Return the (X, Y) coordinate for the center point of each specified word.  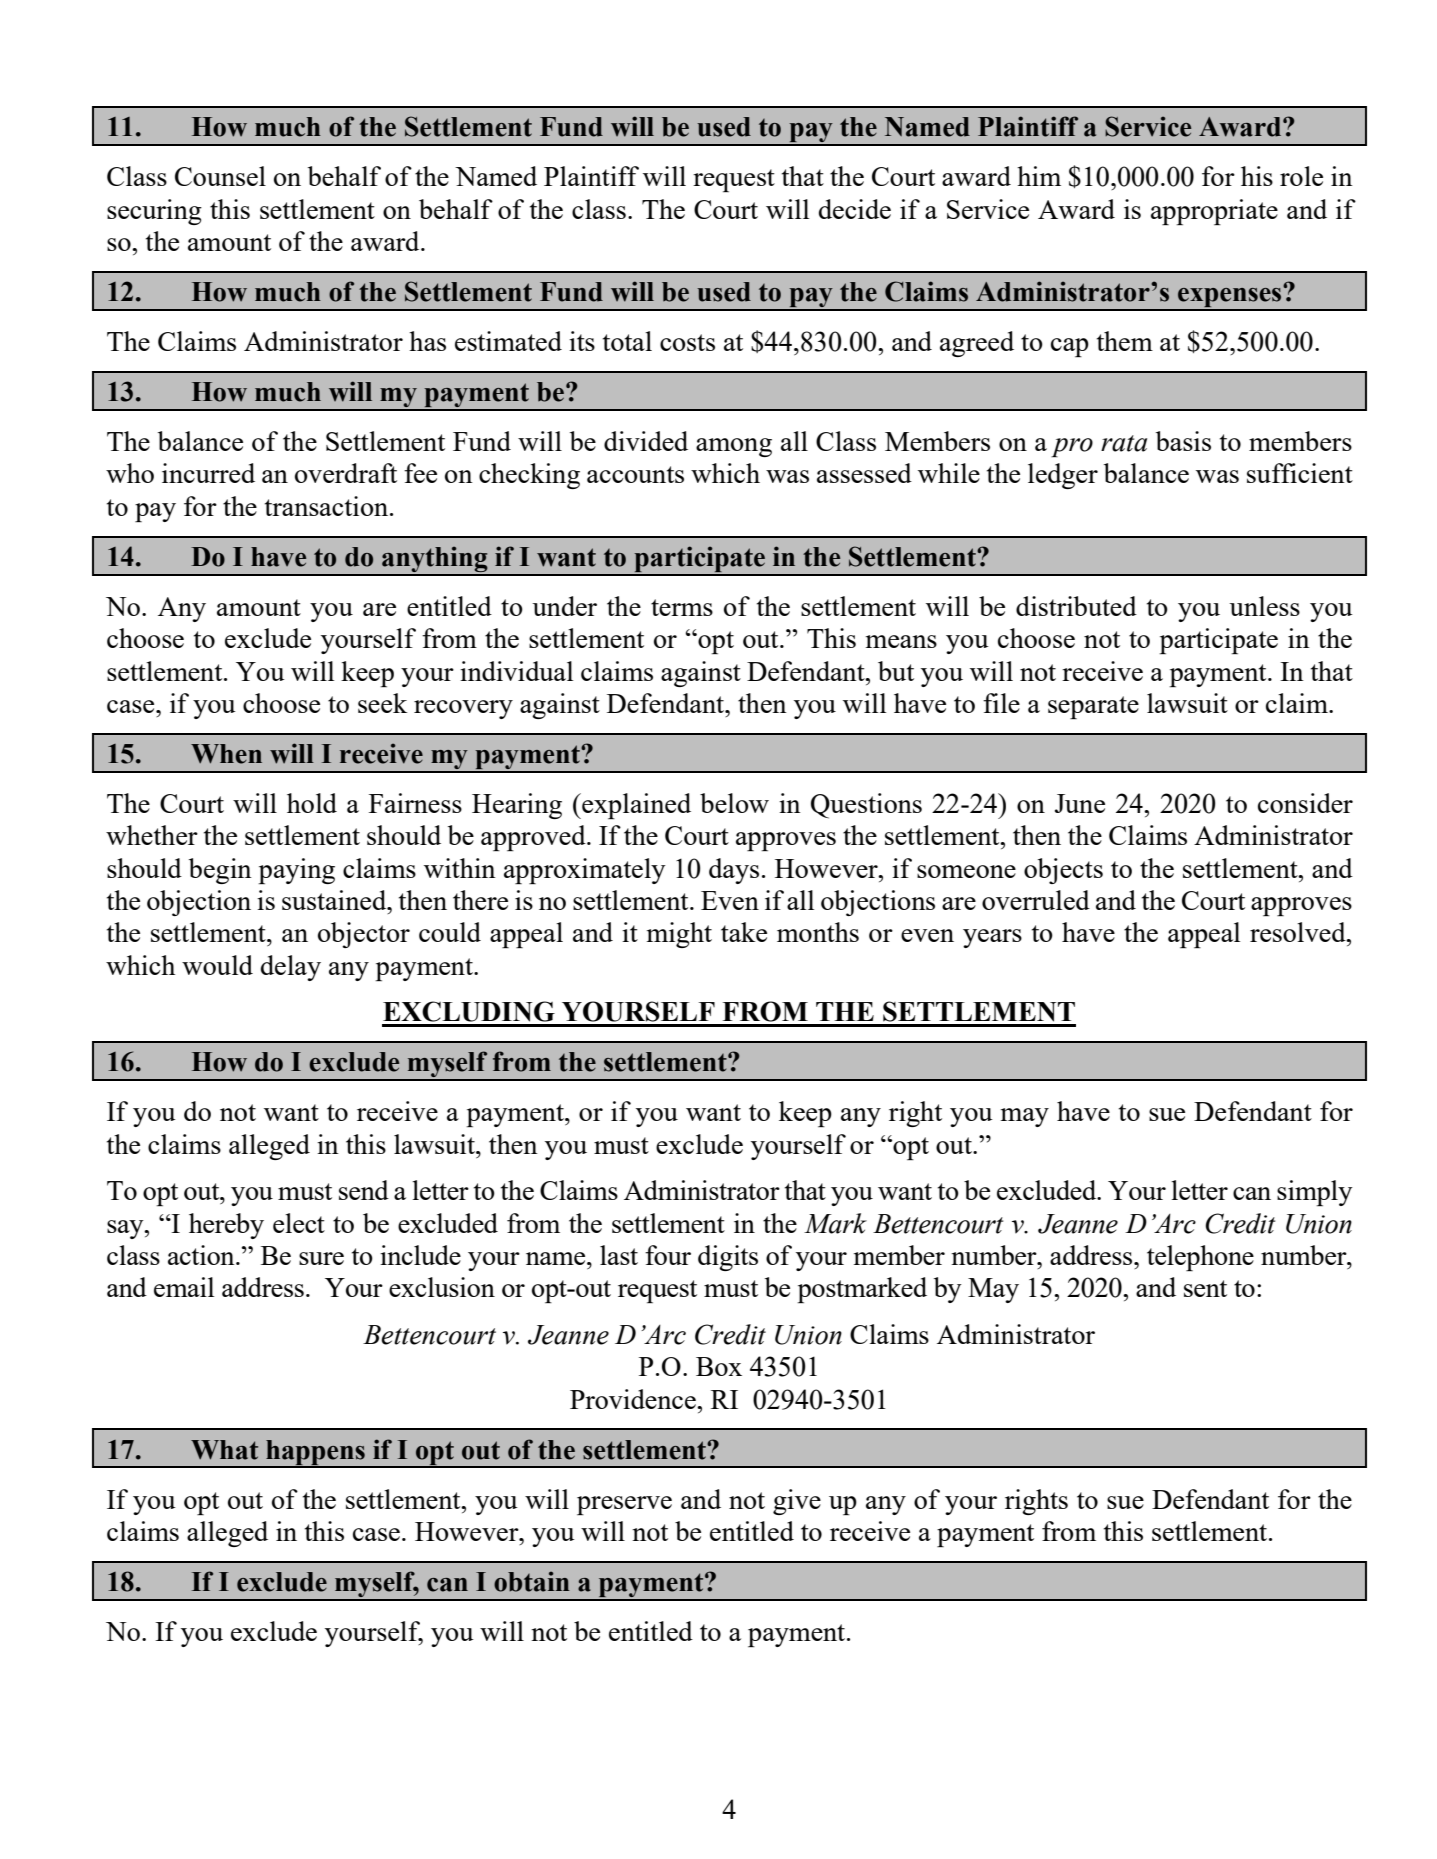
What (224, 1450)
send (364, 1190)
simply (1315, 1193)
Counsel (220, 176)
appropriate (1214, 212)
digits (728, 1258)
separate (1093, 707)
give (797, 1502)
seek (382, 703)
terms (682, 607)
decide (855, 209)
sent (1205, 1288)
